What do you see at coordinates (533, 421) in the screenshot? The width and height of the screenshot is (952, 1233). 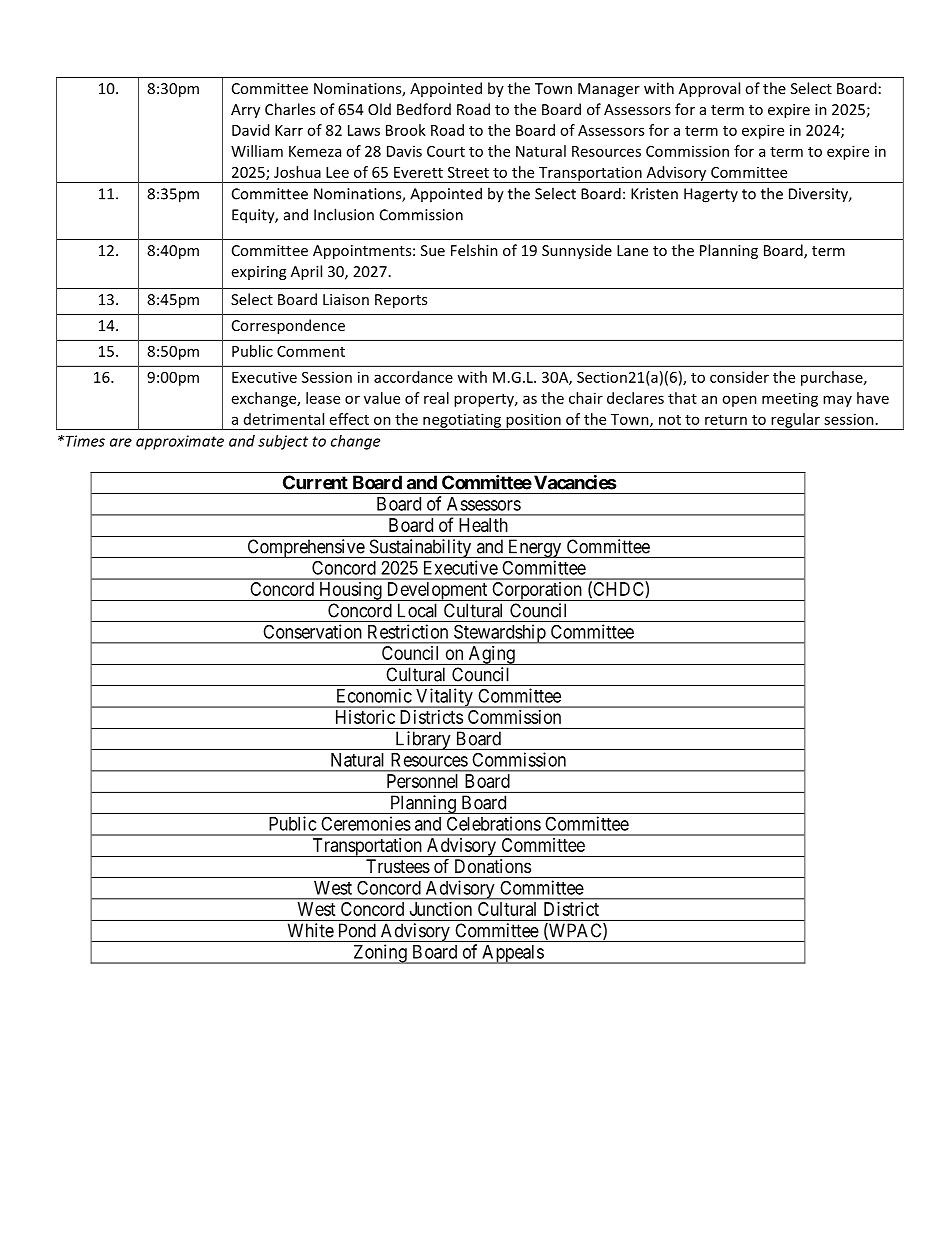 I see `position` at bounding box center [533, 421].
